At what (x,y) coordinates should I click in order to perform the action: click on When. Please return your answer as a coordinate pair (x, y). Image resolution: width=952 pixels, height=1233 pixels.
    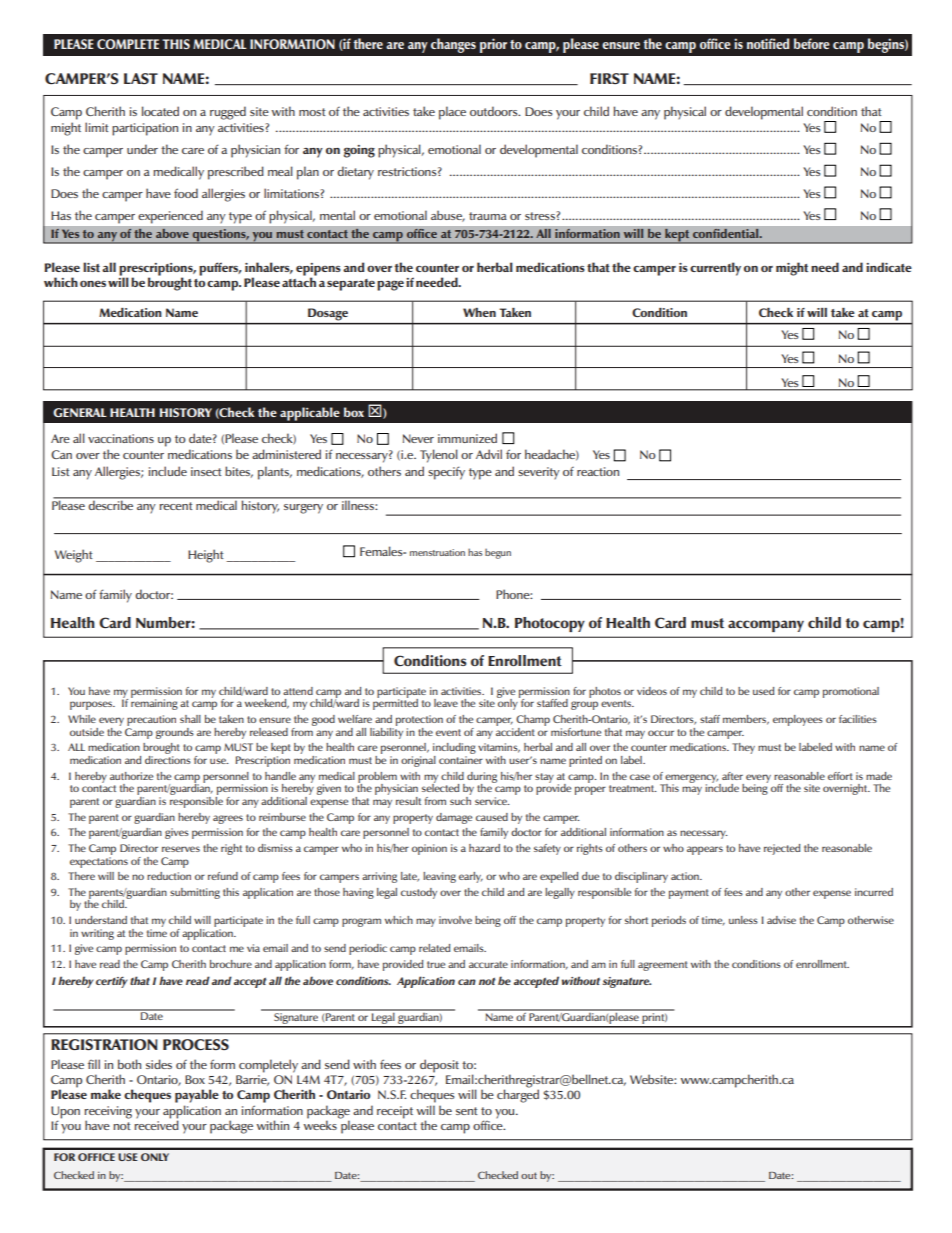
    Looking at the image, I should click on (479, 312).
